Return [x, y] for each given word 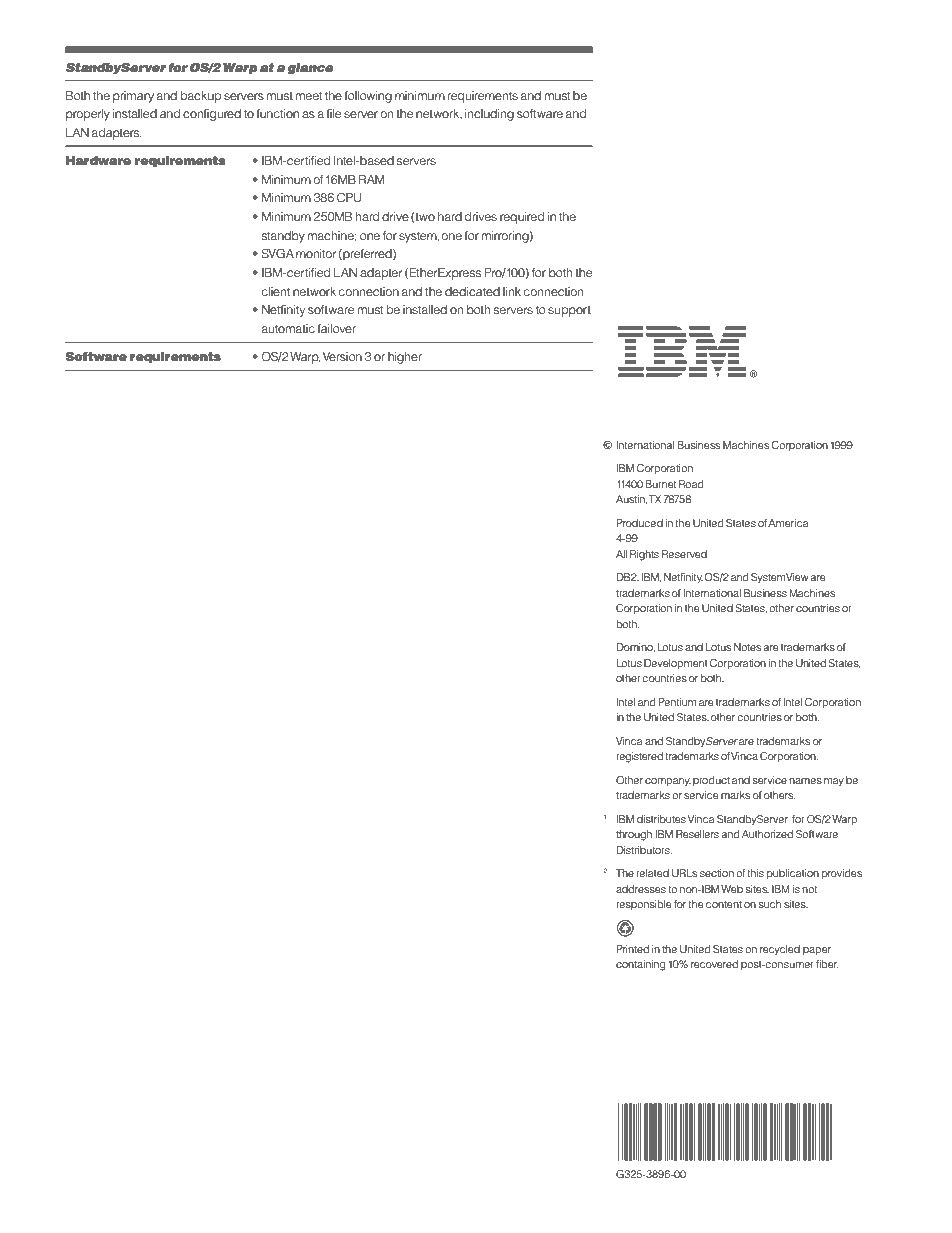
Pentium [677, 702]
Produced [639, 523]
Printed [632, 949]
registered [639, 757]
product [711, 781]
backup [201, 97]
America [788, 523]
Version [342, 356]
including [489, 115]
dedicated [472, 291]
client [276, 291]
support [569, 311]
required [522, 218]
